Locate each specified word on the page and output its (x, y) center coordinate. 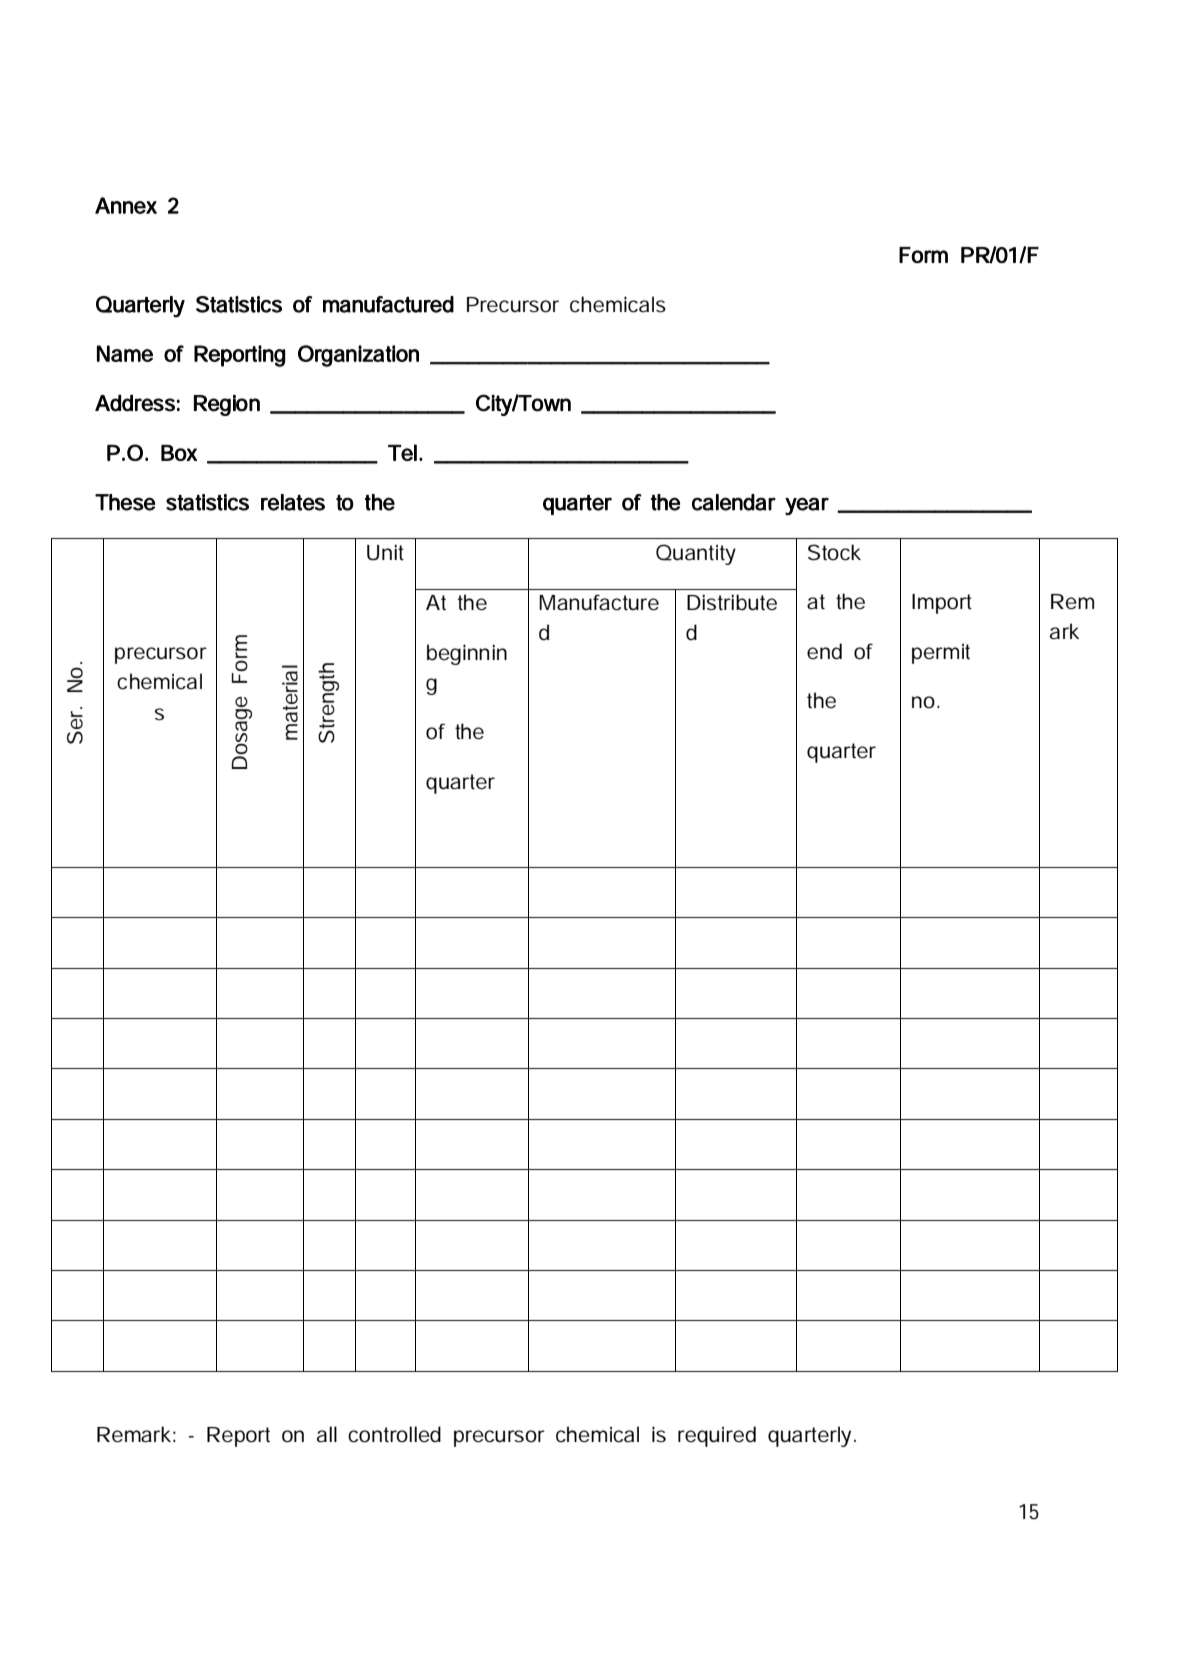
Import (942, 604)
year (807, 506)
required (717, 1436)
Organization (358, 356)
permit (941, 654)
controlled (394, 1434)
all (327, 1434)
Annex (126, 205)
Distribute (732, 602)
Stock (834, 552)
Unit (385, 552)
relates (293, 502)
